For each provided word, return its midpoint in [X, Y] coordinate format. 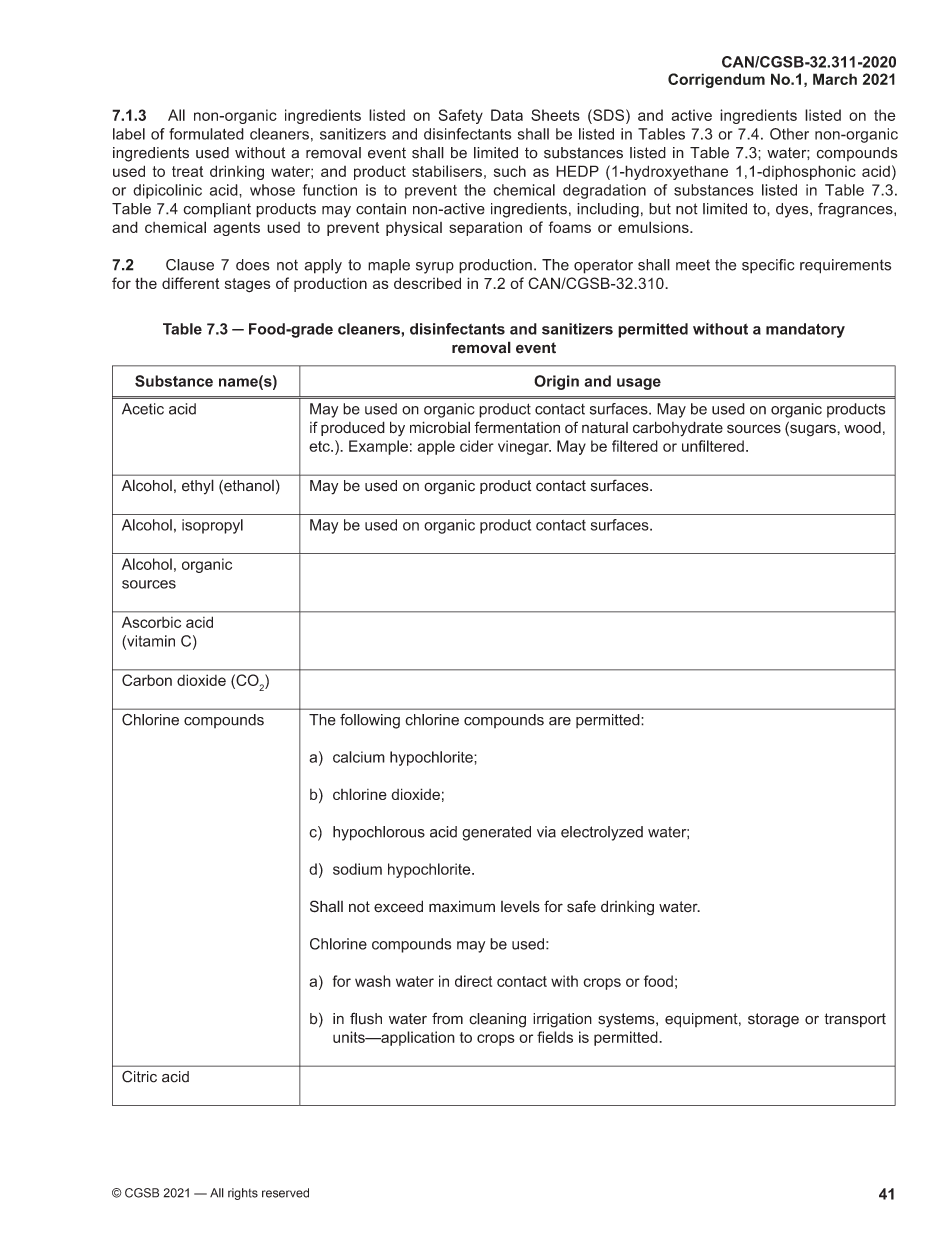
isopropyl [212, 526]
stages [248, 285]
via [546, 832]
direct [473, 981]
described [427, 283]
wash [373, 981]
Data [507, 115]
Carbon [147, 680]
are [560, 721]
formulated [206, 134]
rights [243, 1194]
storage [773, 1020]
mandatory [805, 330]
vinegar [524, 447]
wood [862, 428]
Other [789, 134]
